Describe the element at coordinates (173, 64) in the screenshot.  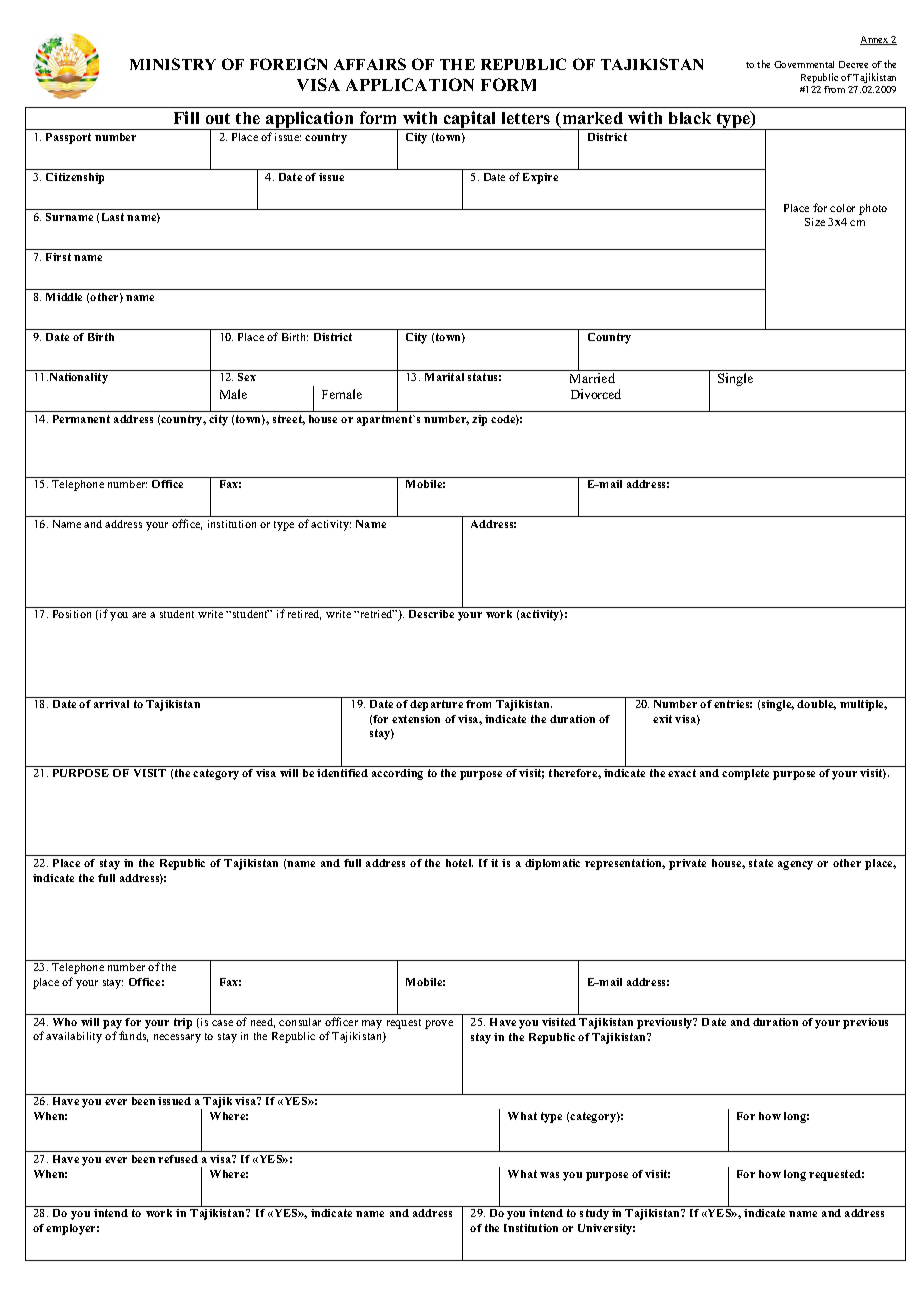
I see `MINISTRY` at that location.
